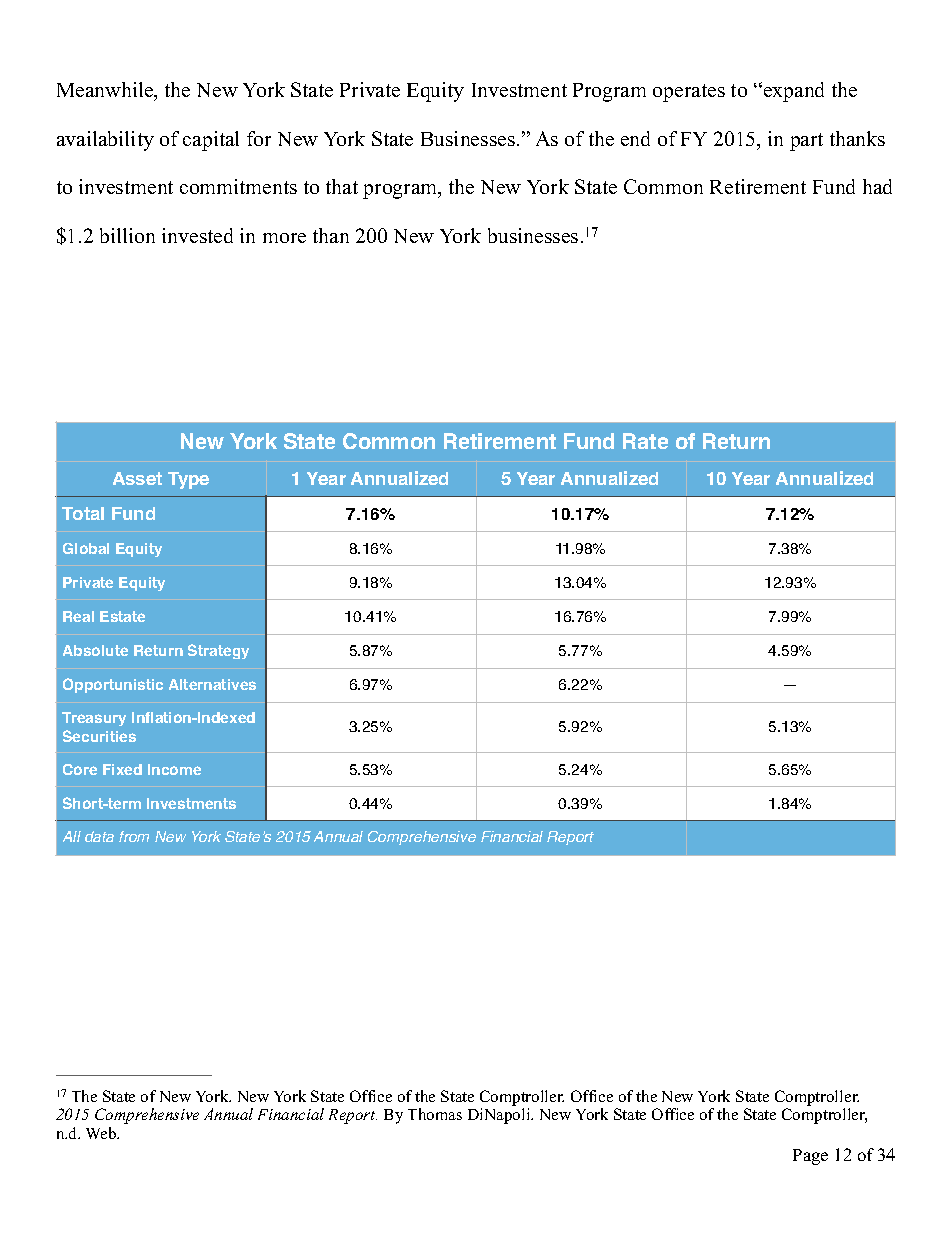 The height and width of the screenshot is (1233, 952). Describe the element at coordinates (806, 142) in the screenshot. I see `part` at that location.
